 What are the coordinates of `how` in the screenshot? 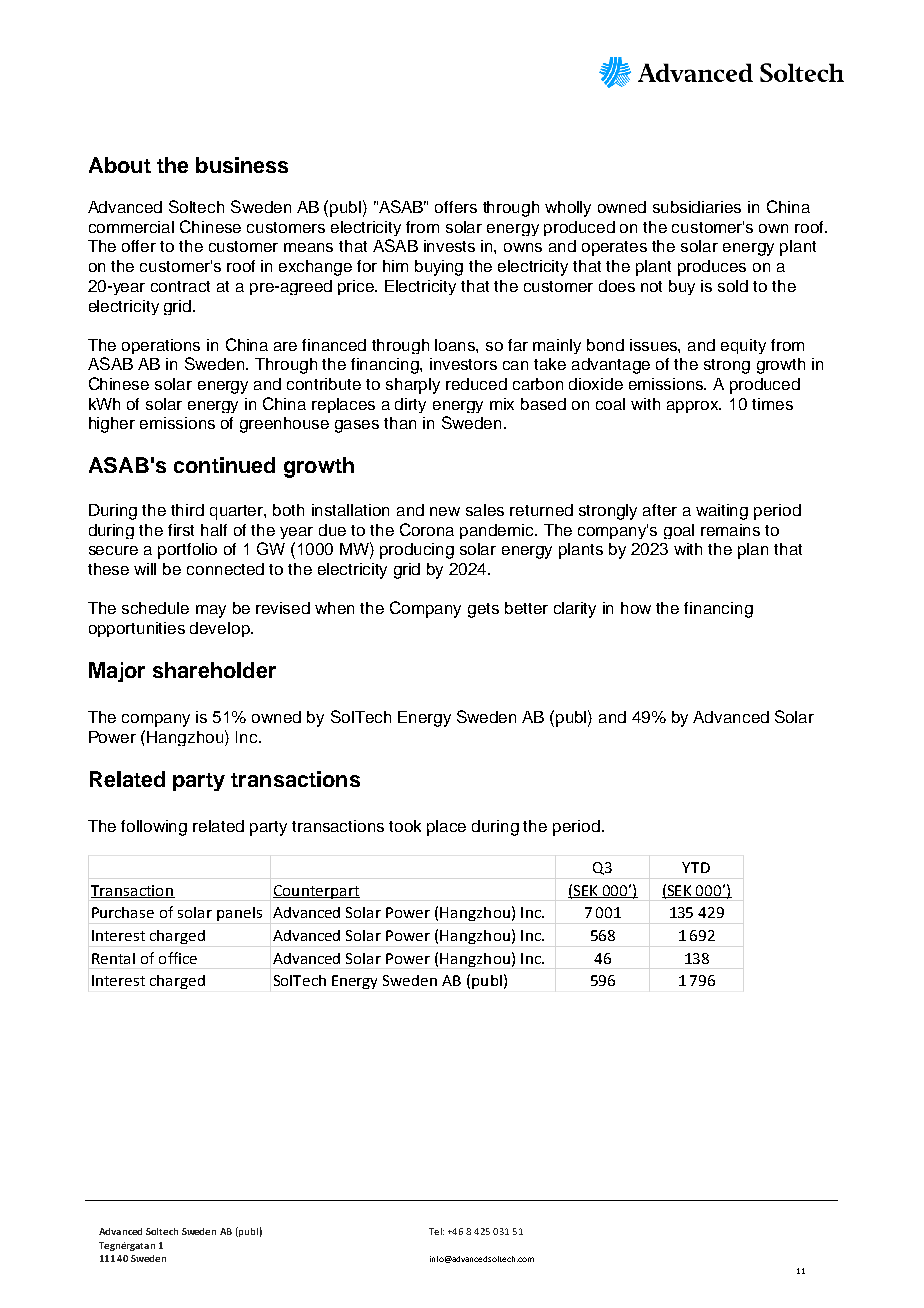 It's located at (636, 608).
